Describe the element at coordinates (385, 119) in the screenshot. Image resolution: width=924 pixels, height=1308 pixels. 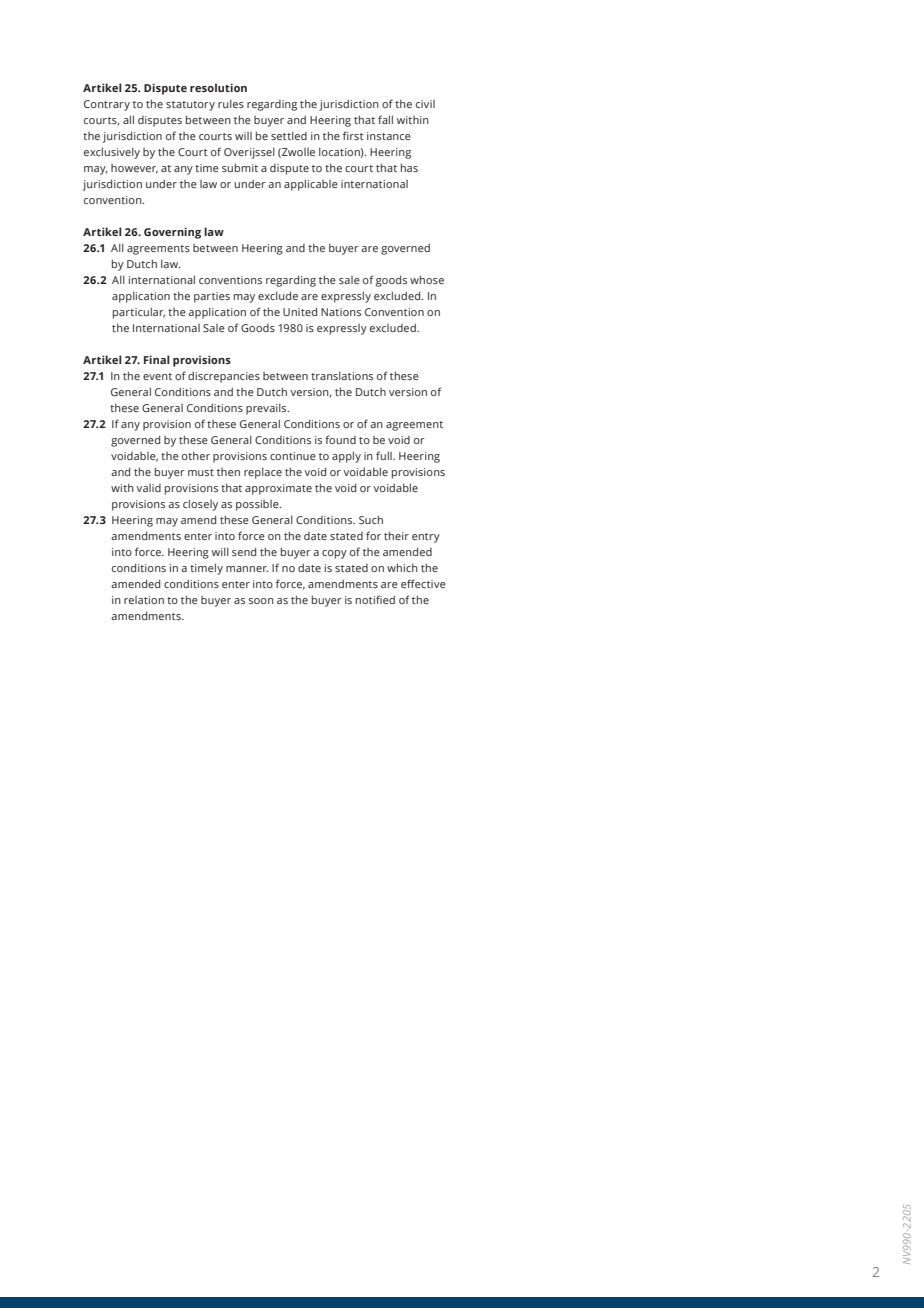
I see `fall` at that location.
